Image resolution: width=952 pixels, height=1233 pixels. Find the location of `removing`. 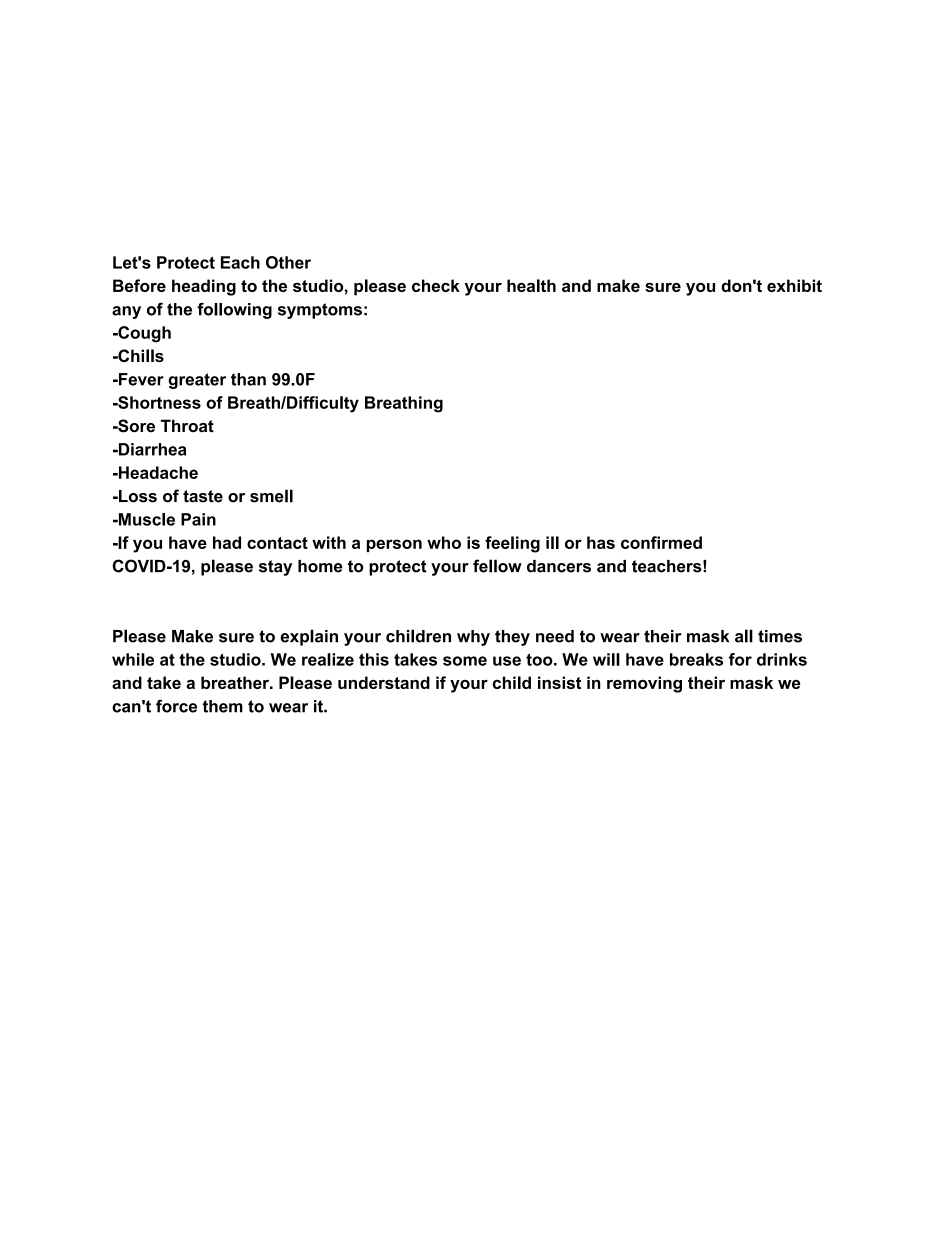

removing is located at coordinates (644, 684).
